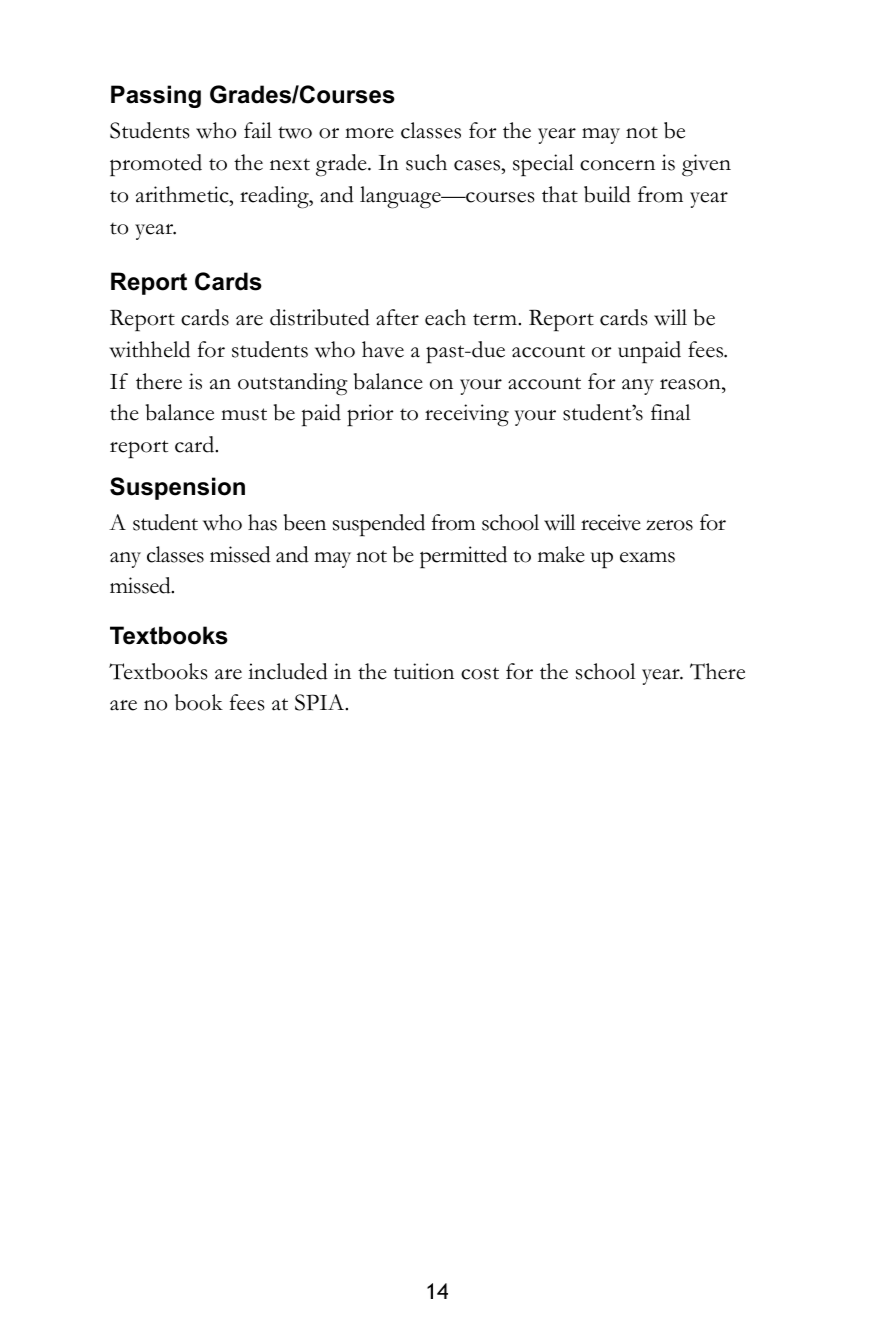 Image resolution: width=869 pixels, height=1344 pixels. What do you see at coordinates (496, 320) in the image?
I see `term` at bounding box center [496, 320].
